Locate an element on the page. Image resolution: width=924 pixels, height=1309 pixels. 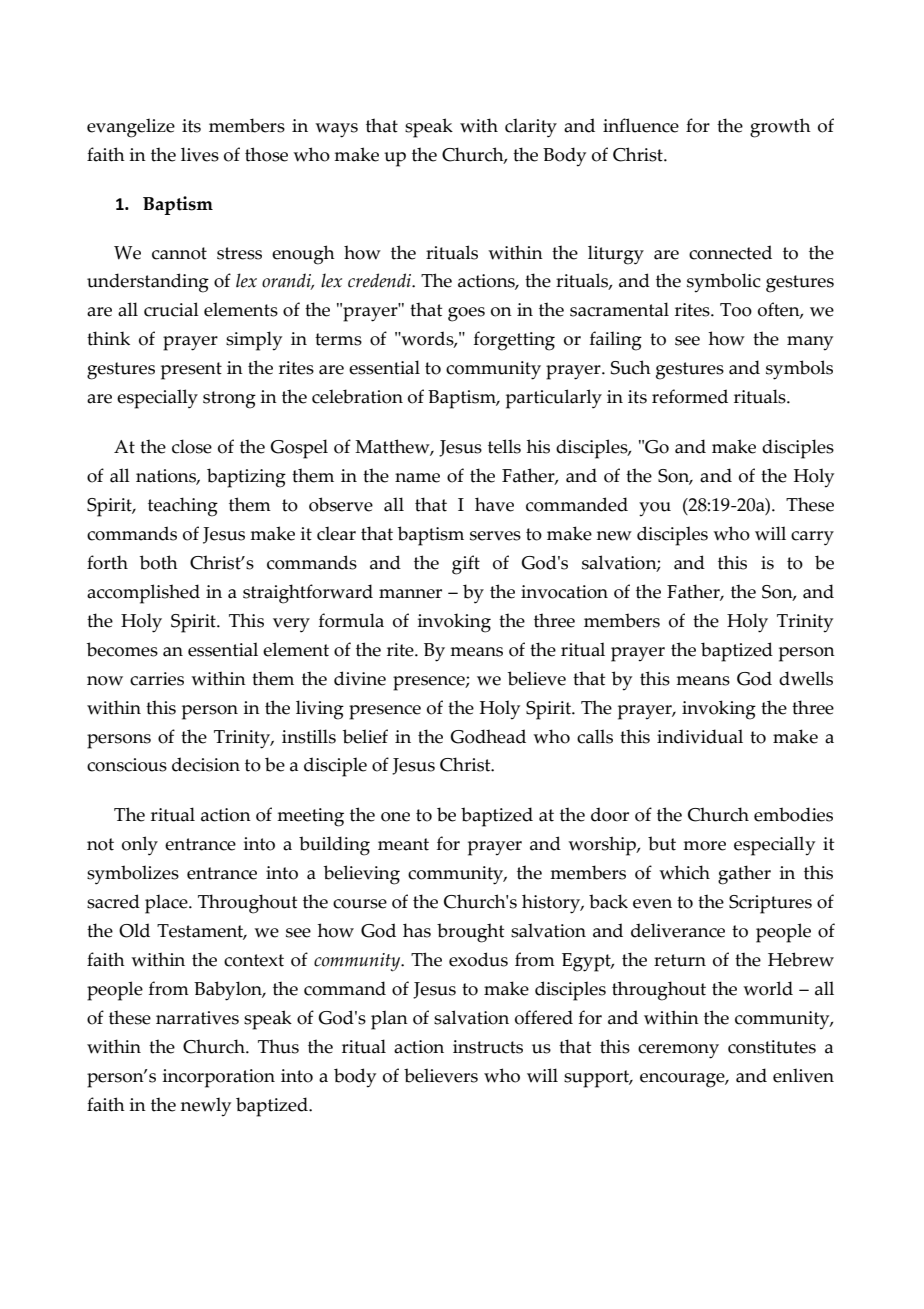
more is located at coordinates (704, 846).
